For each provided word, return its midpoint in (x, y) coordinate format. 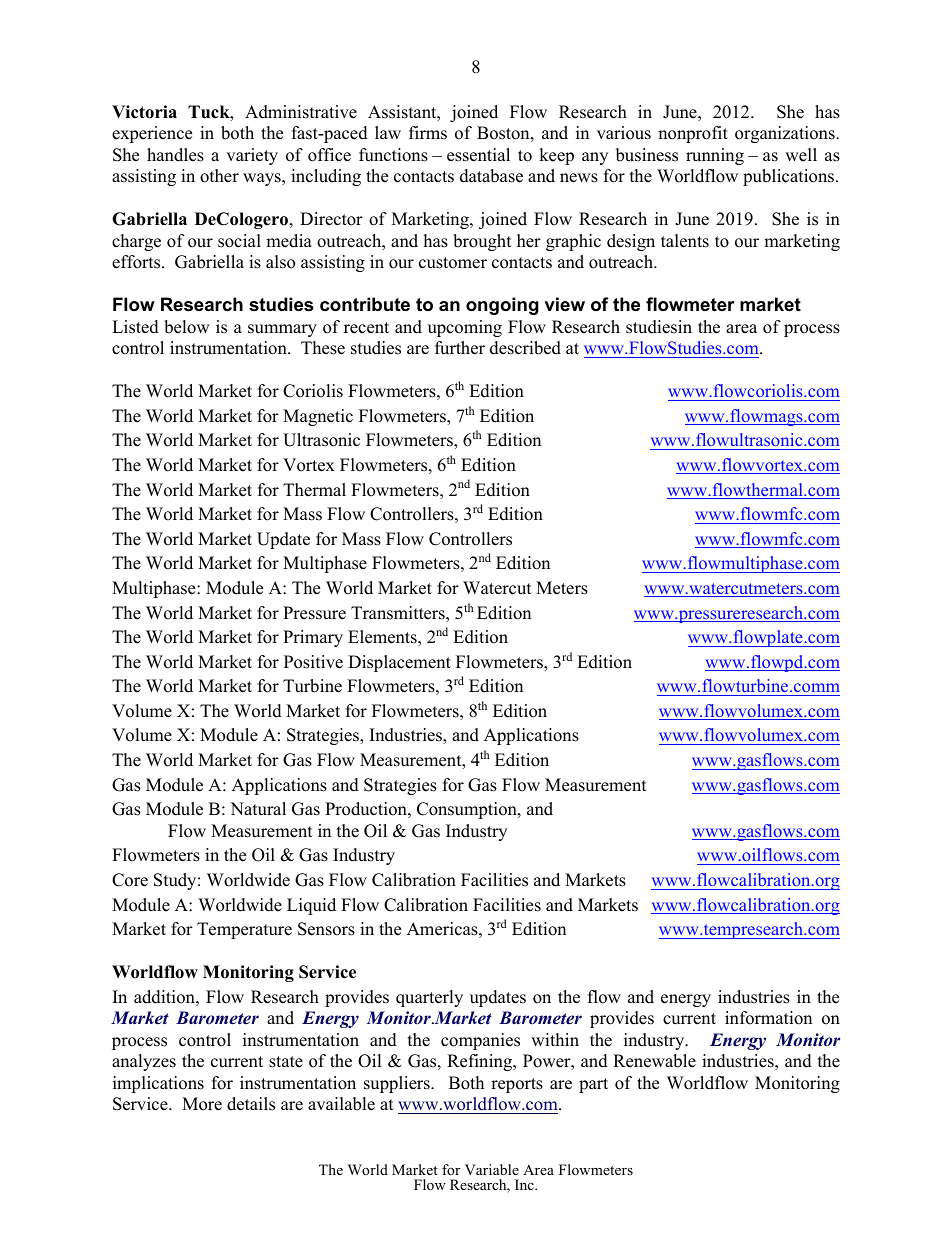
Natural (258, 809)
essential (478, 155)
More (202, 1104)
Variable (492, 1169)
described (525, 348)
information (768, 1018)
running (715, 156)
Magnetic (318, 417)
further (460, 348)
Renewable (654, 1061)
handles (175, 155)
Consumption (468, 810)
